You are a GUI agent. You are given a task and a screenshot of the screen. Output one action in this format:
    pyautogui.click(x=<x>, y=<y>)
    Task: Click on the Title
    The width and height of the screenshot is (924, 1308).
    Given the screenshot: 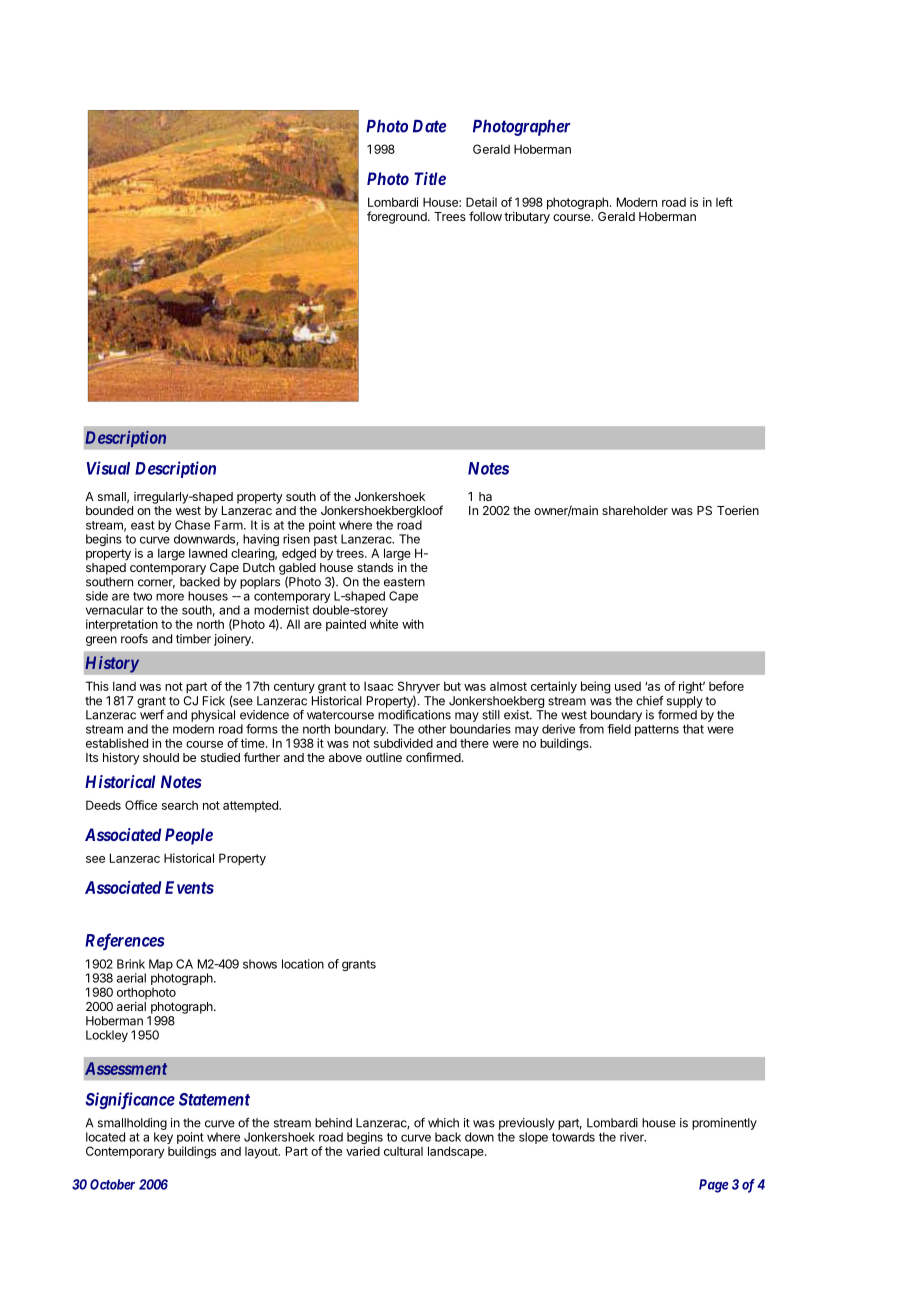 What is the action you would take?
    pyautogui.click(x=430, y=178)
